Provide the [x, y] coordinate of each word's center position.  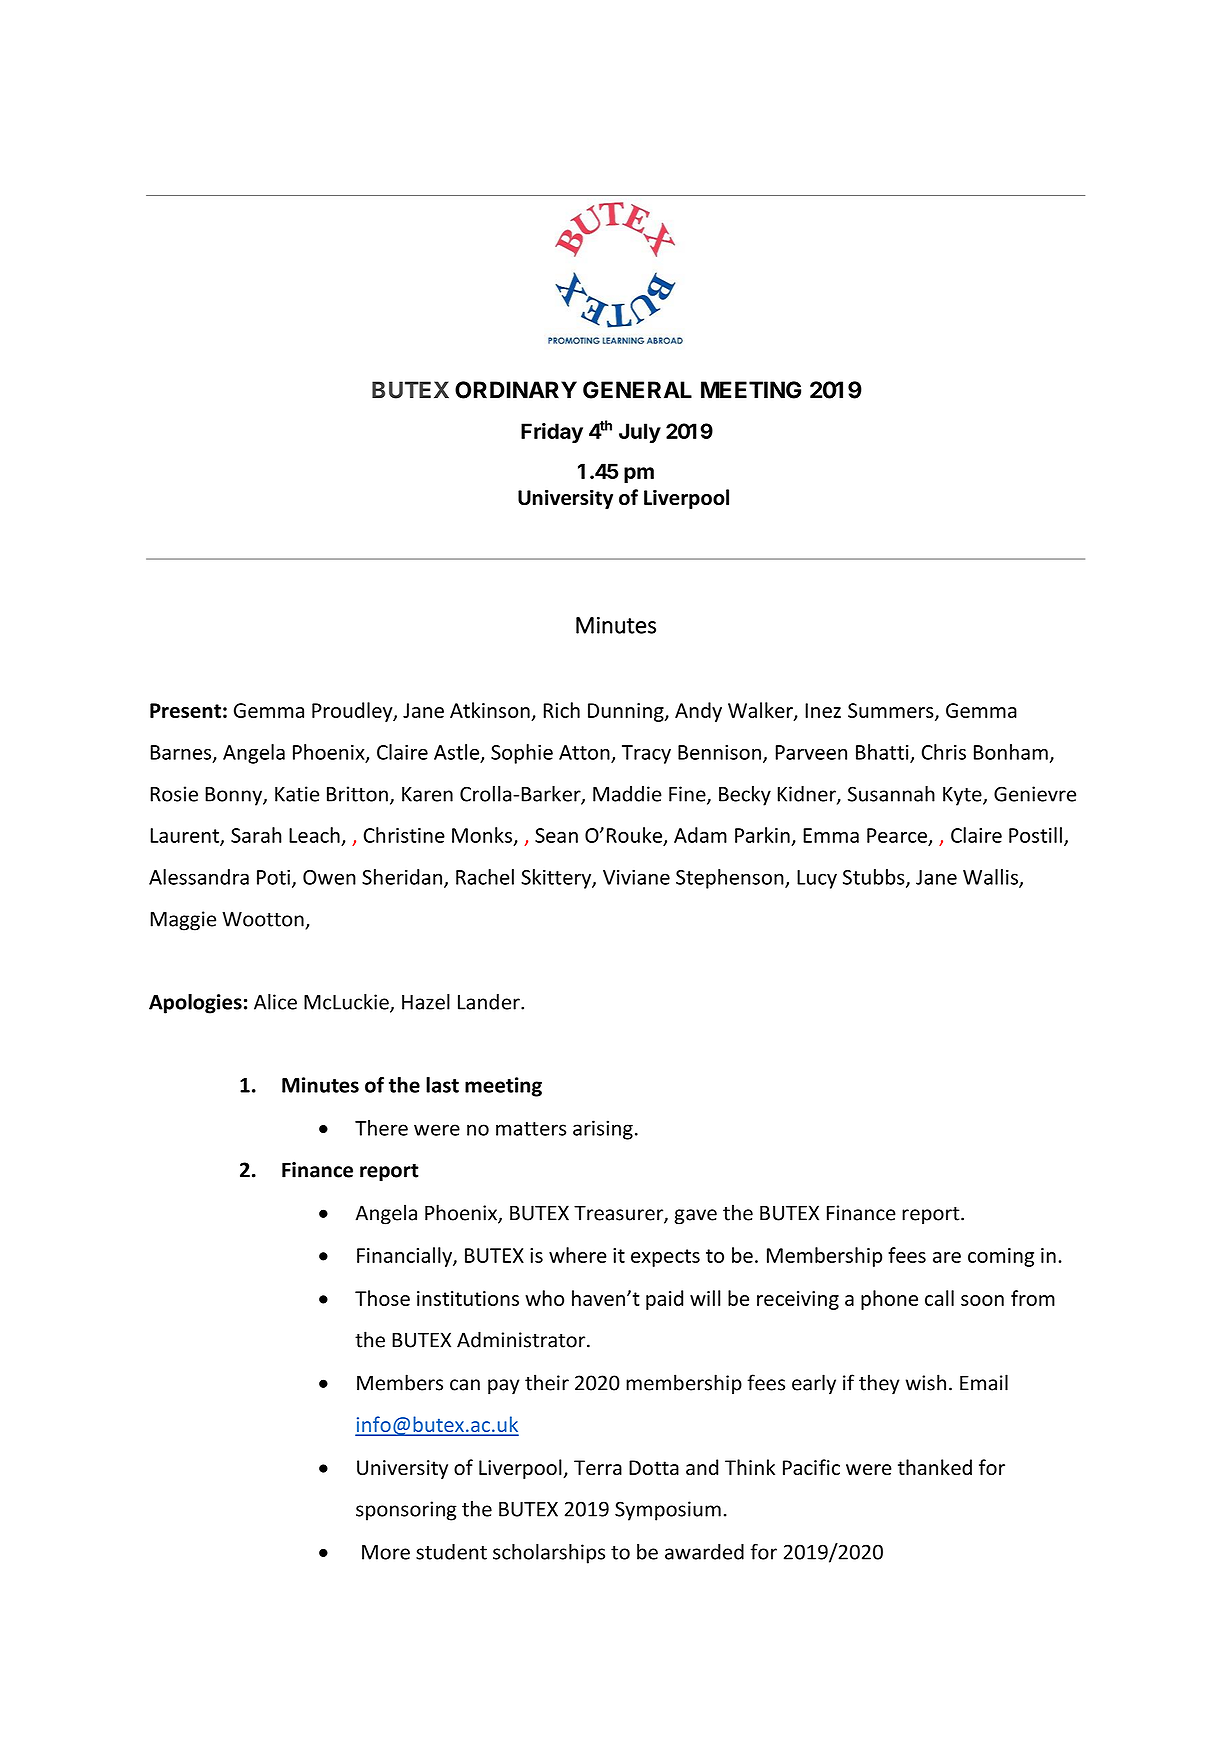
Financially [405, 1257]
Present [185, 710]
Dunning [627, 712]
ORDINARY [516, 390]
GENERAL [637, 390]
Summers [892, 711]
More [386, 1552]
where [578, 1255]
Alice [275, 1002]
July [640, 433]
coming [1001, 1257]
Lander [490, 1002]
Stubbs [875, 878]
